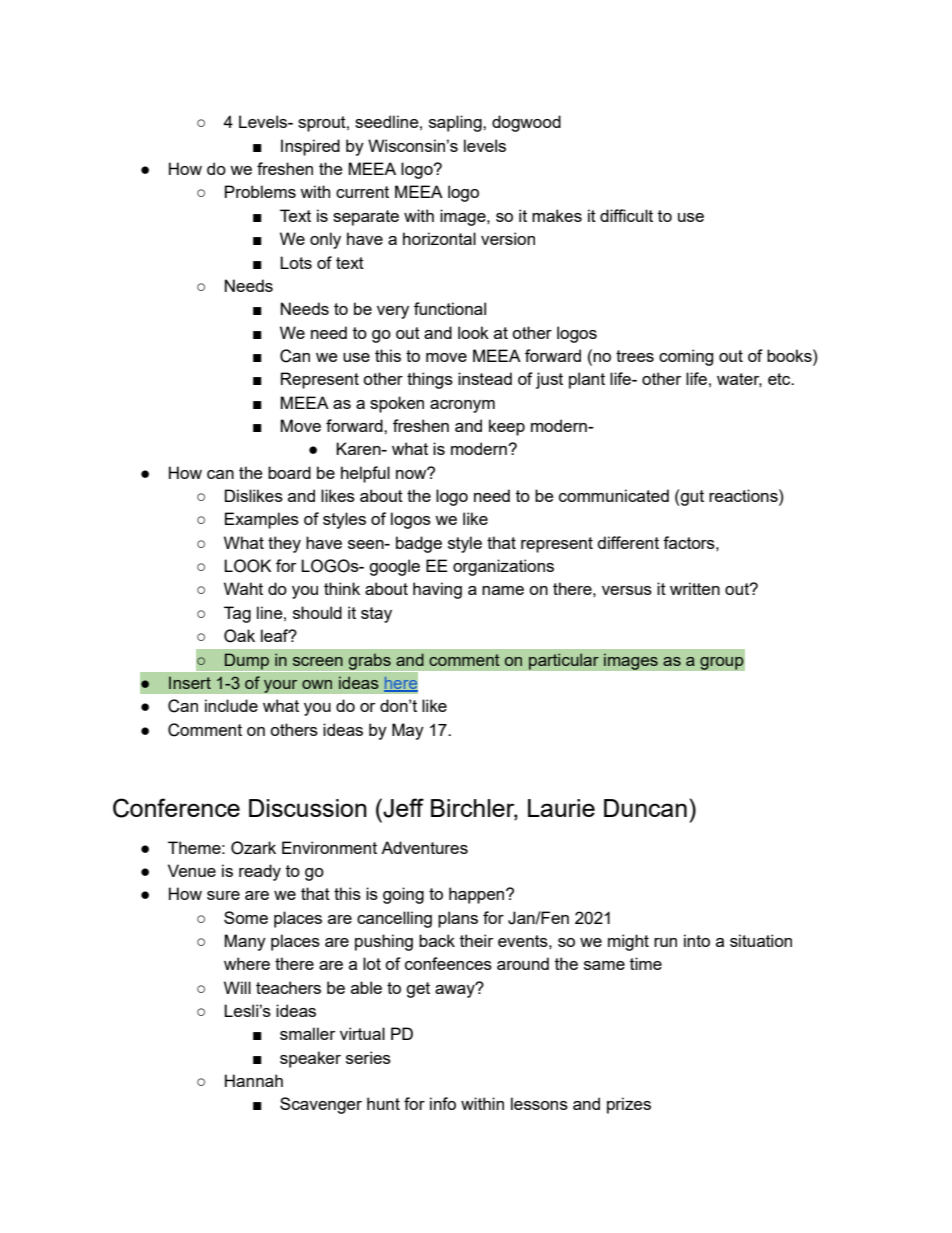 This screenshot has height=1233, width=952. I want to click on info, so click(443, 1103).
